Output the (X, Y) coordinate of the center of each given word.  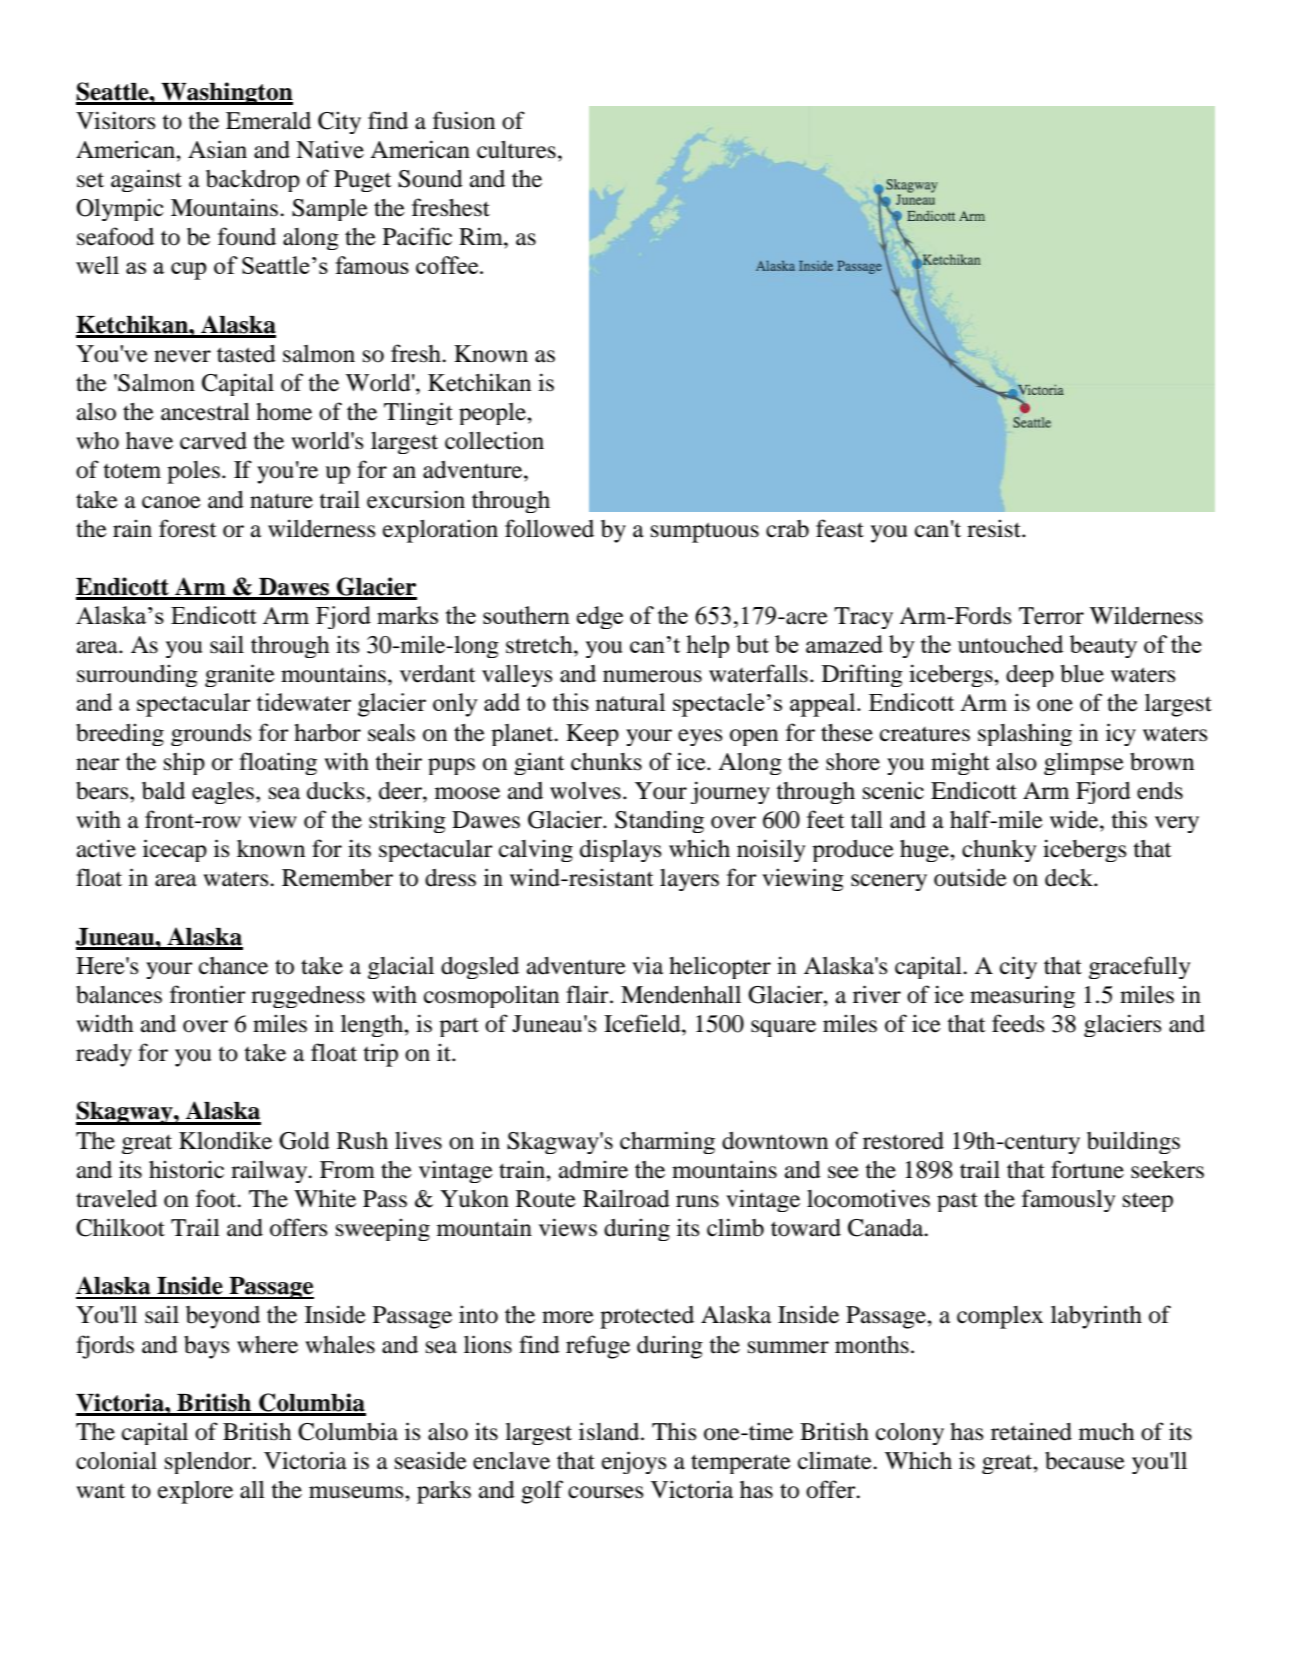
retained (1031, 1431)
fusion (464, 120)
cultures (516, 150)
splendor (209, 1463)
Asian (217, 149)
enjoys (634, 1462)
